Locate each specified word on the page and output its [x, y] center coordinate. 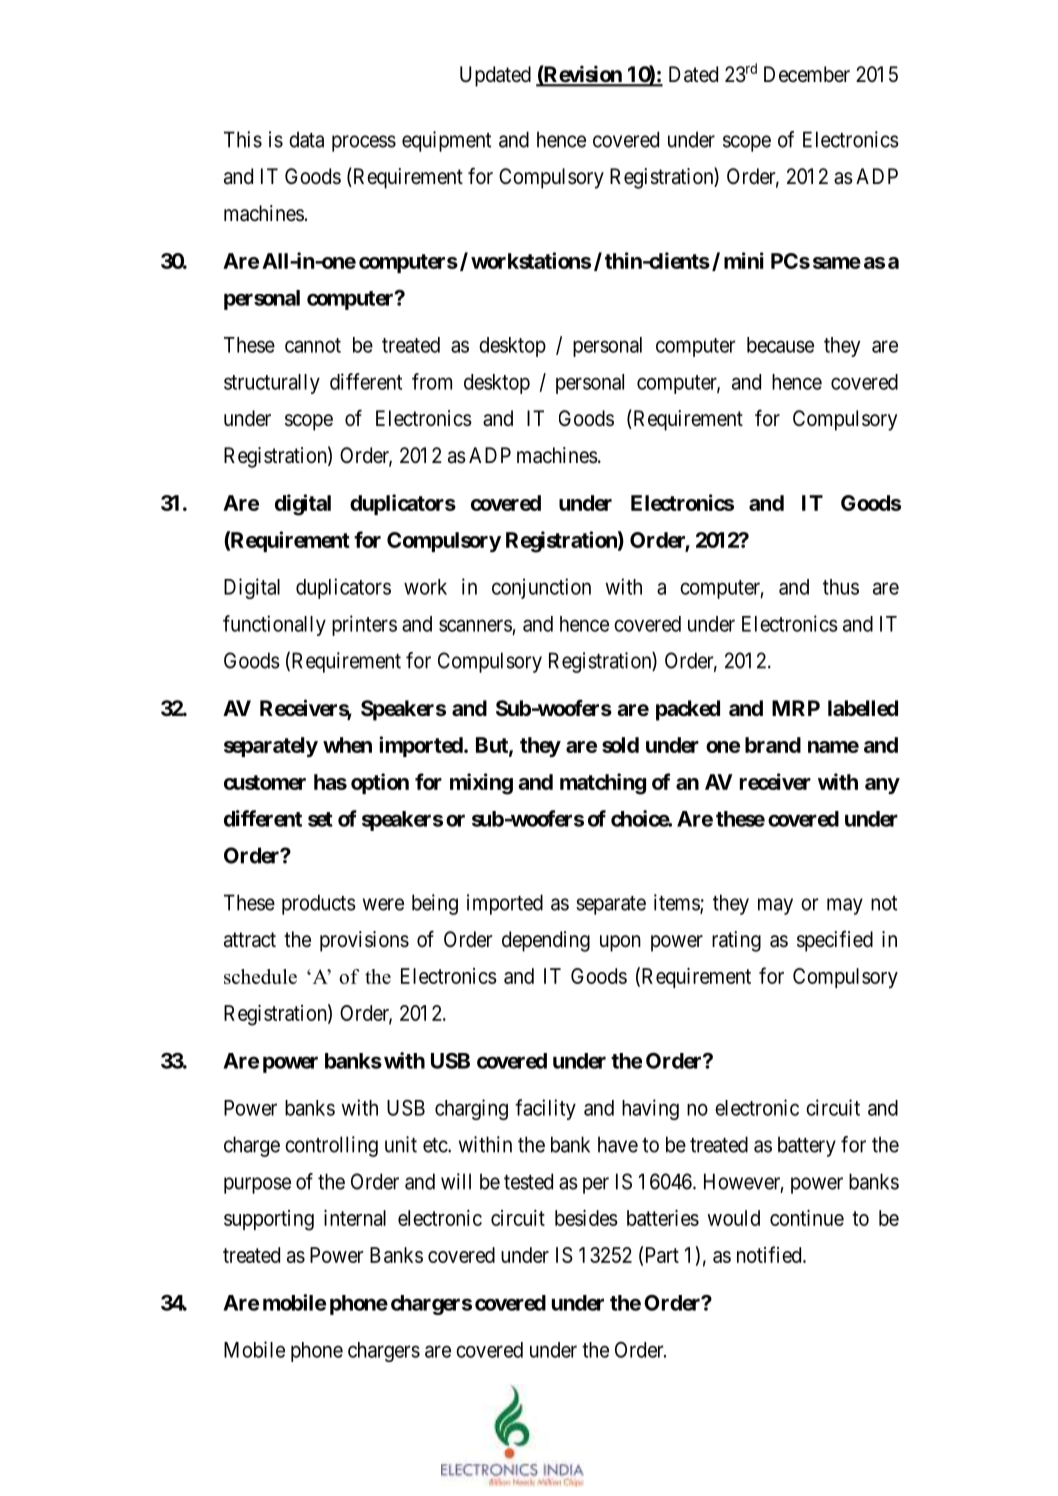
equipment [446, 141]
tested [528, 1181]
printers [364, 625]
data [306, 139]
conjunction [541, 588]
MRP [796, 708]
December [807, 74]
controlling [331, 1146]
